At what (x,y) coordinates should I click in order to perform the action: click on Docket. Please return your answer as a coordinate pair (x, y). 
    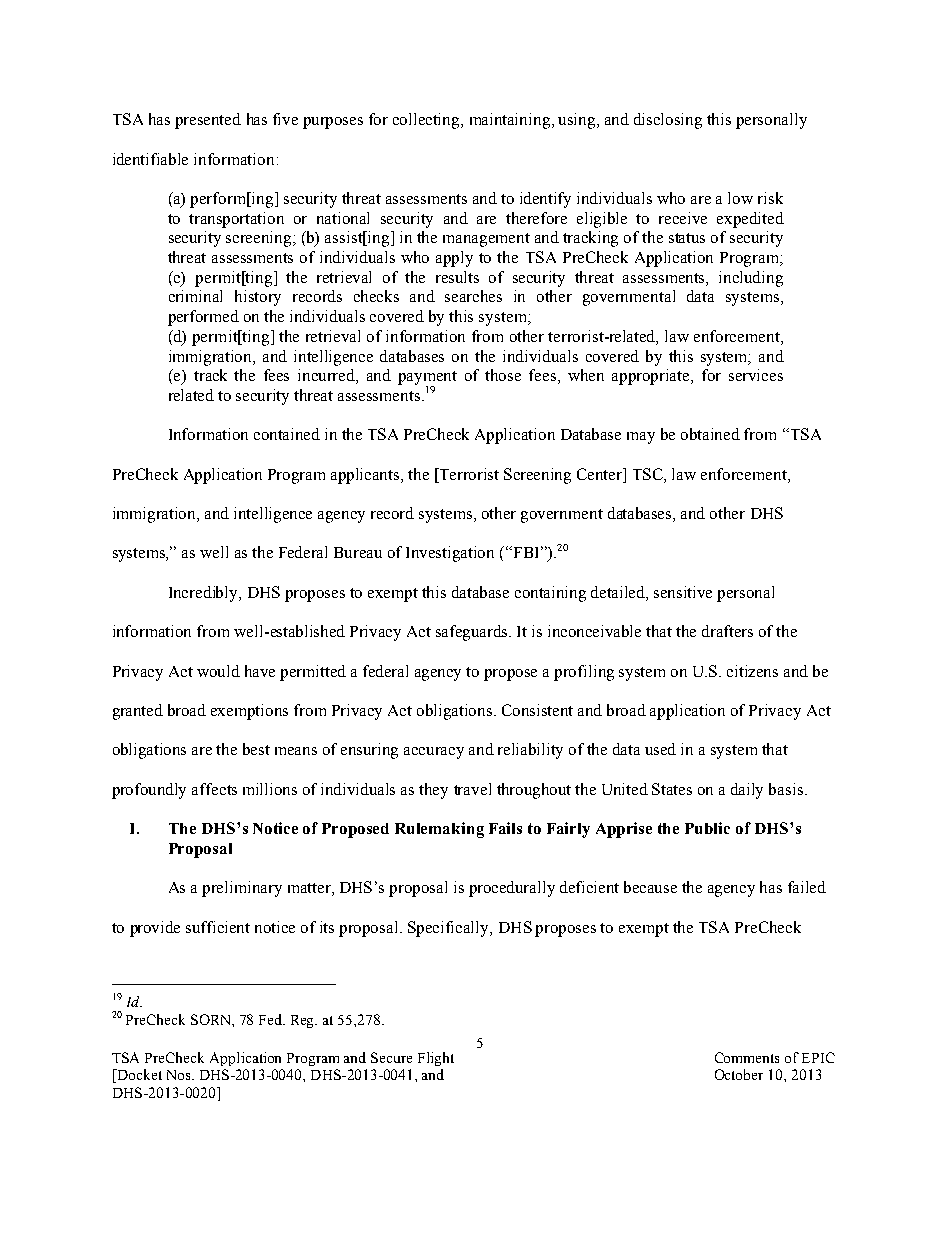
    Looking at the image, I should click on (138, 1076).
